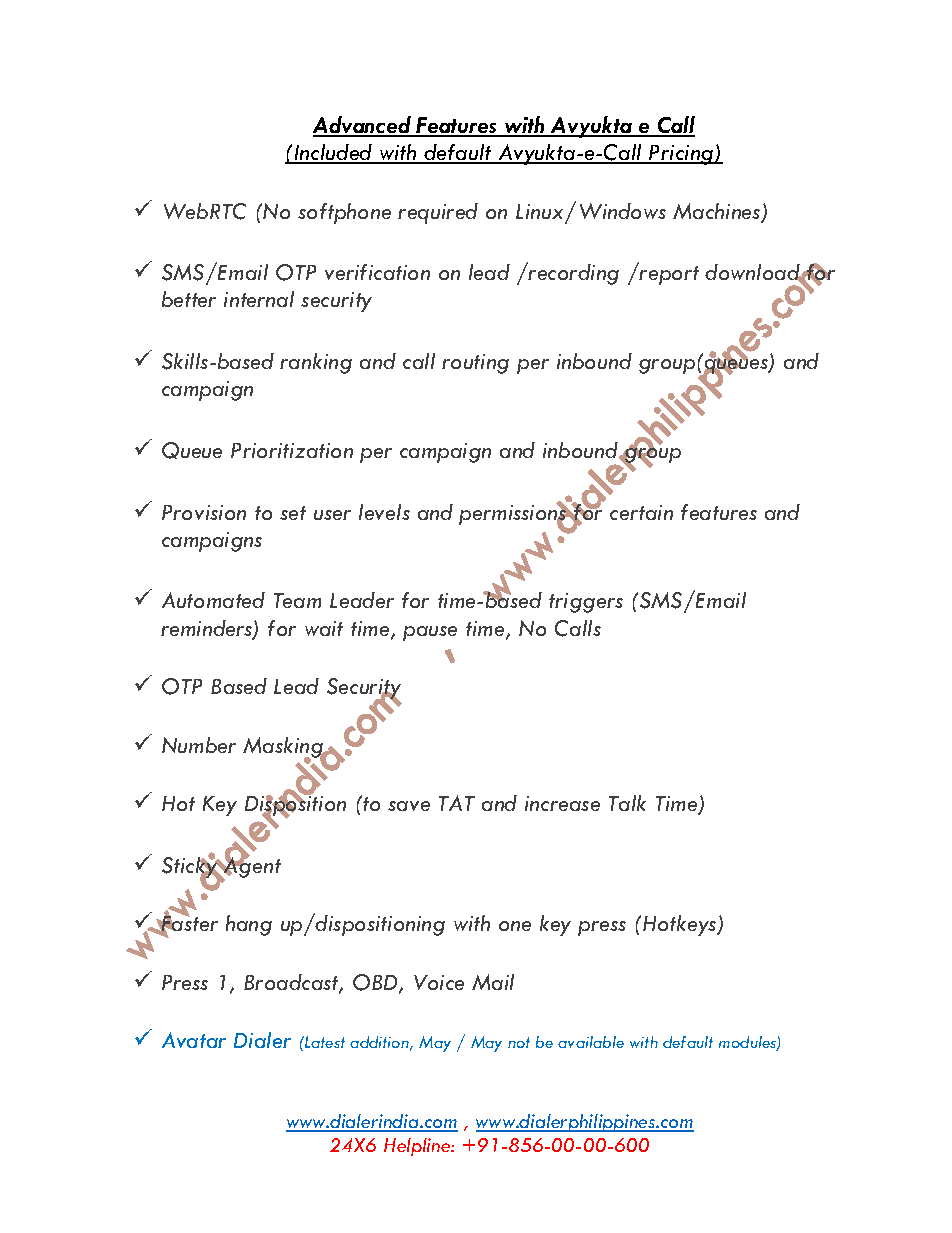  Describe the element at coordinates (438, 213) in the document. I see `required` at that location.
